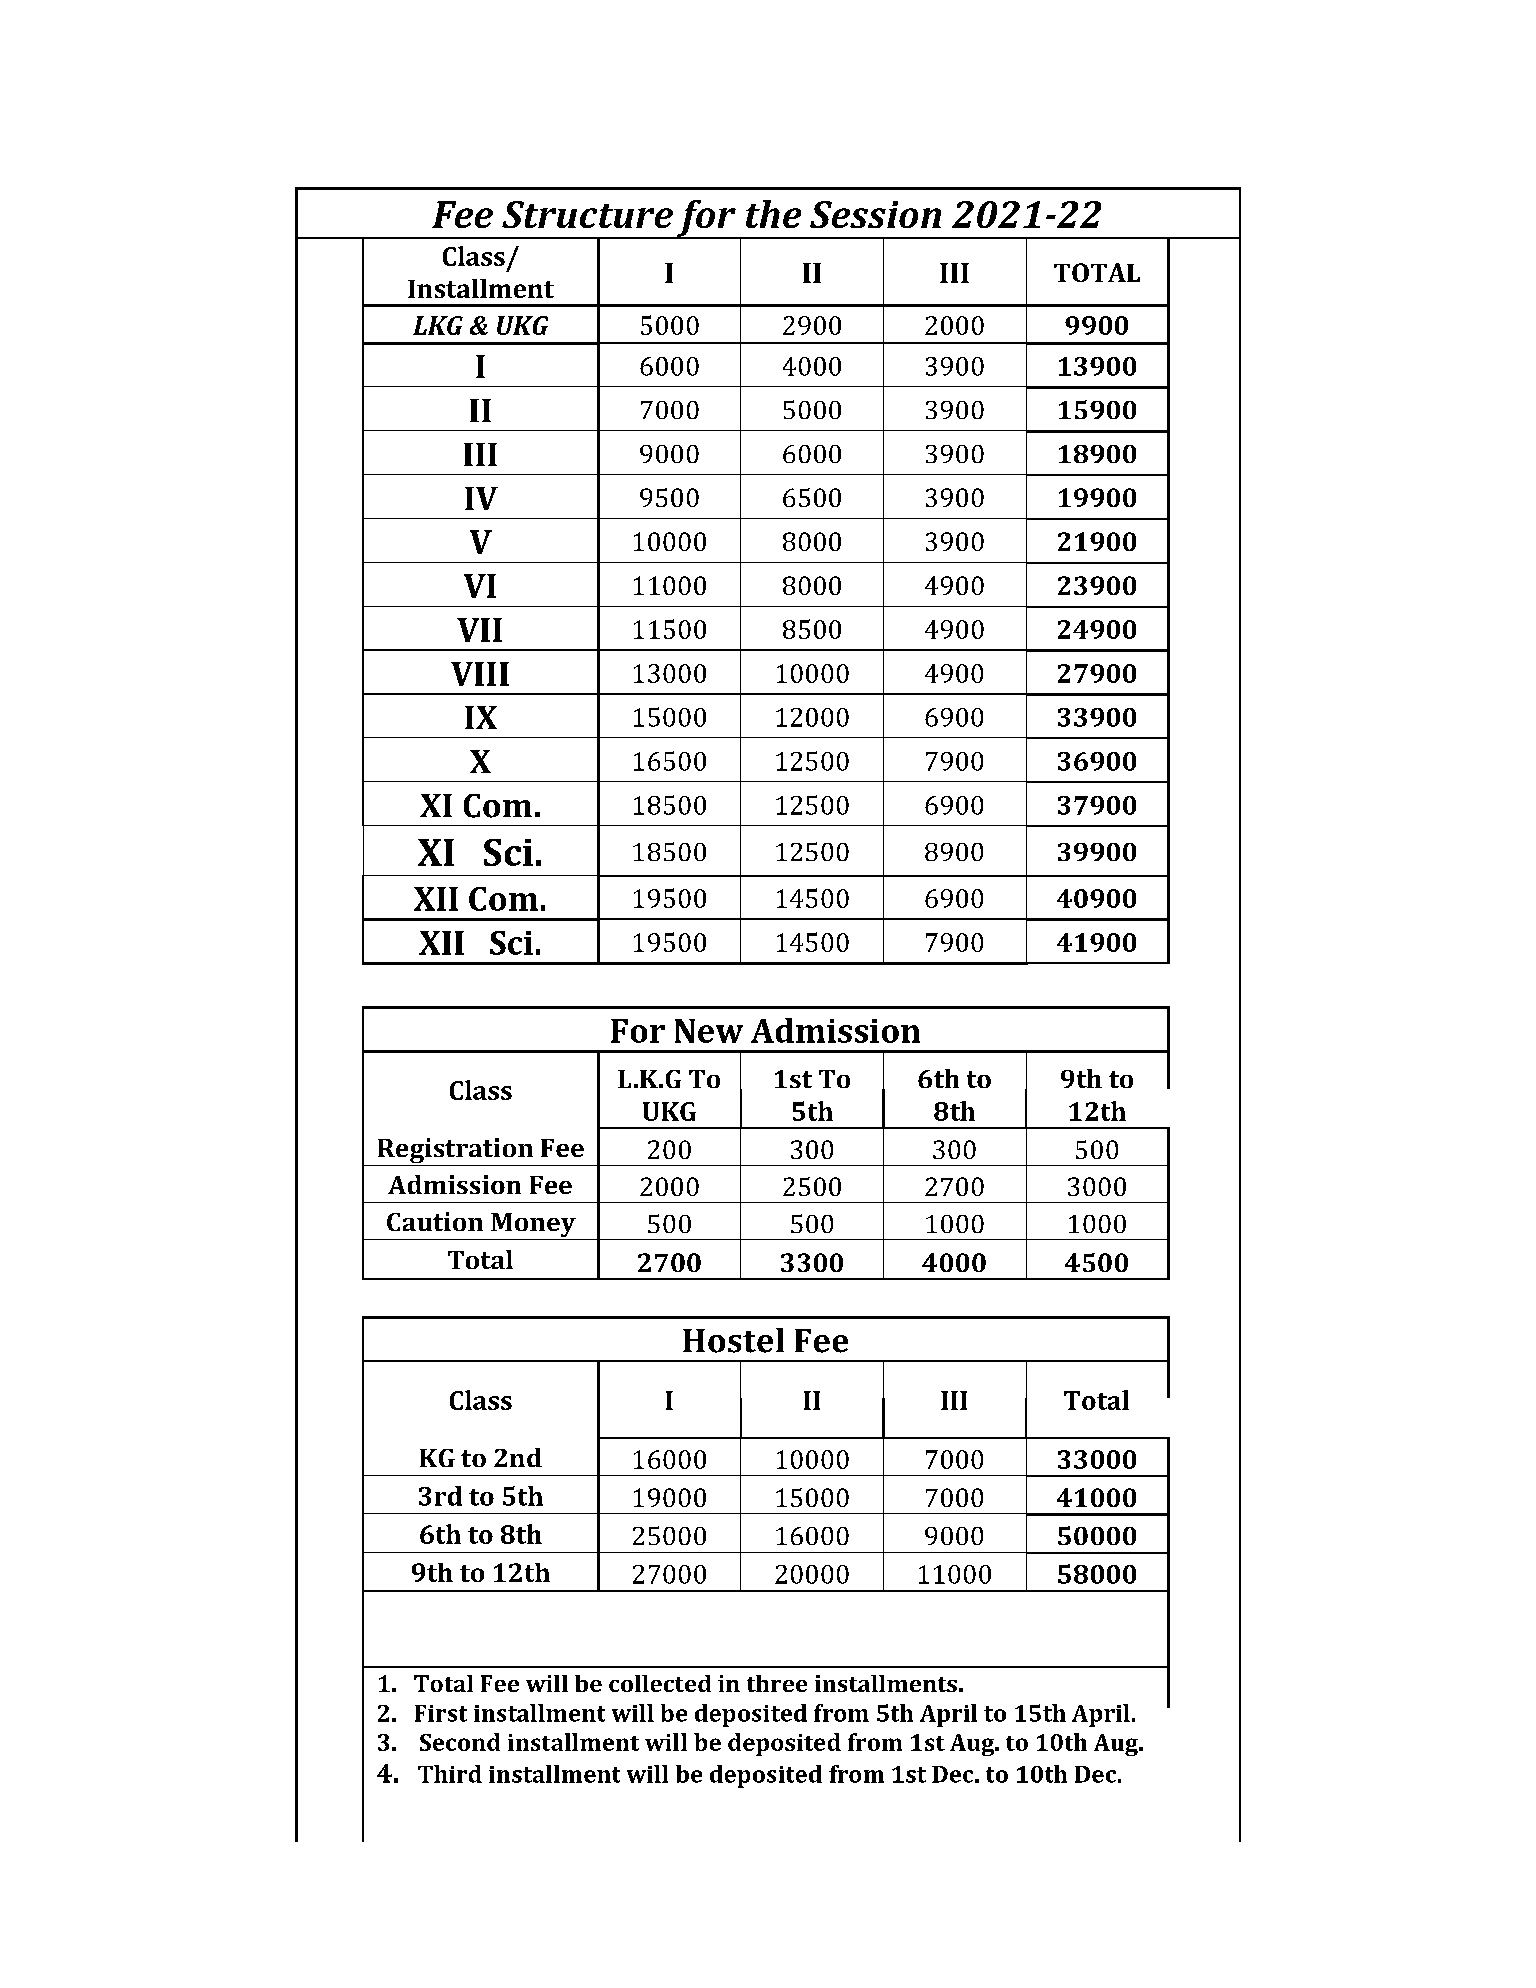  Describe the element at coordinates (660, 1683) in the screenshot. I see `collected` at that location.
